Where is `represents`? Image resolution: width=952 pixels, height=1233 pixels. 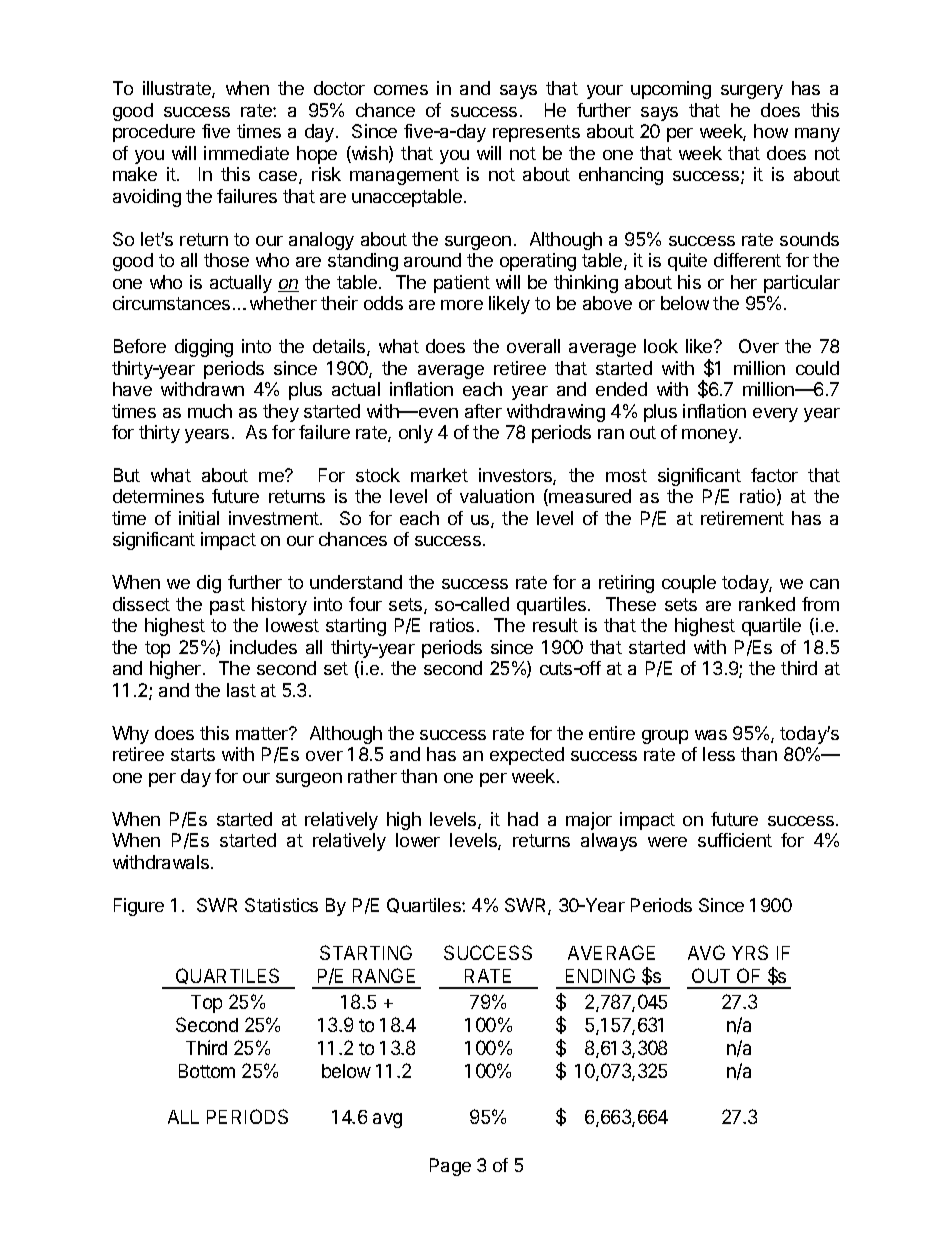
represents is located at coordinates (536, 133).
